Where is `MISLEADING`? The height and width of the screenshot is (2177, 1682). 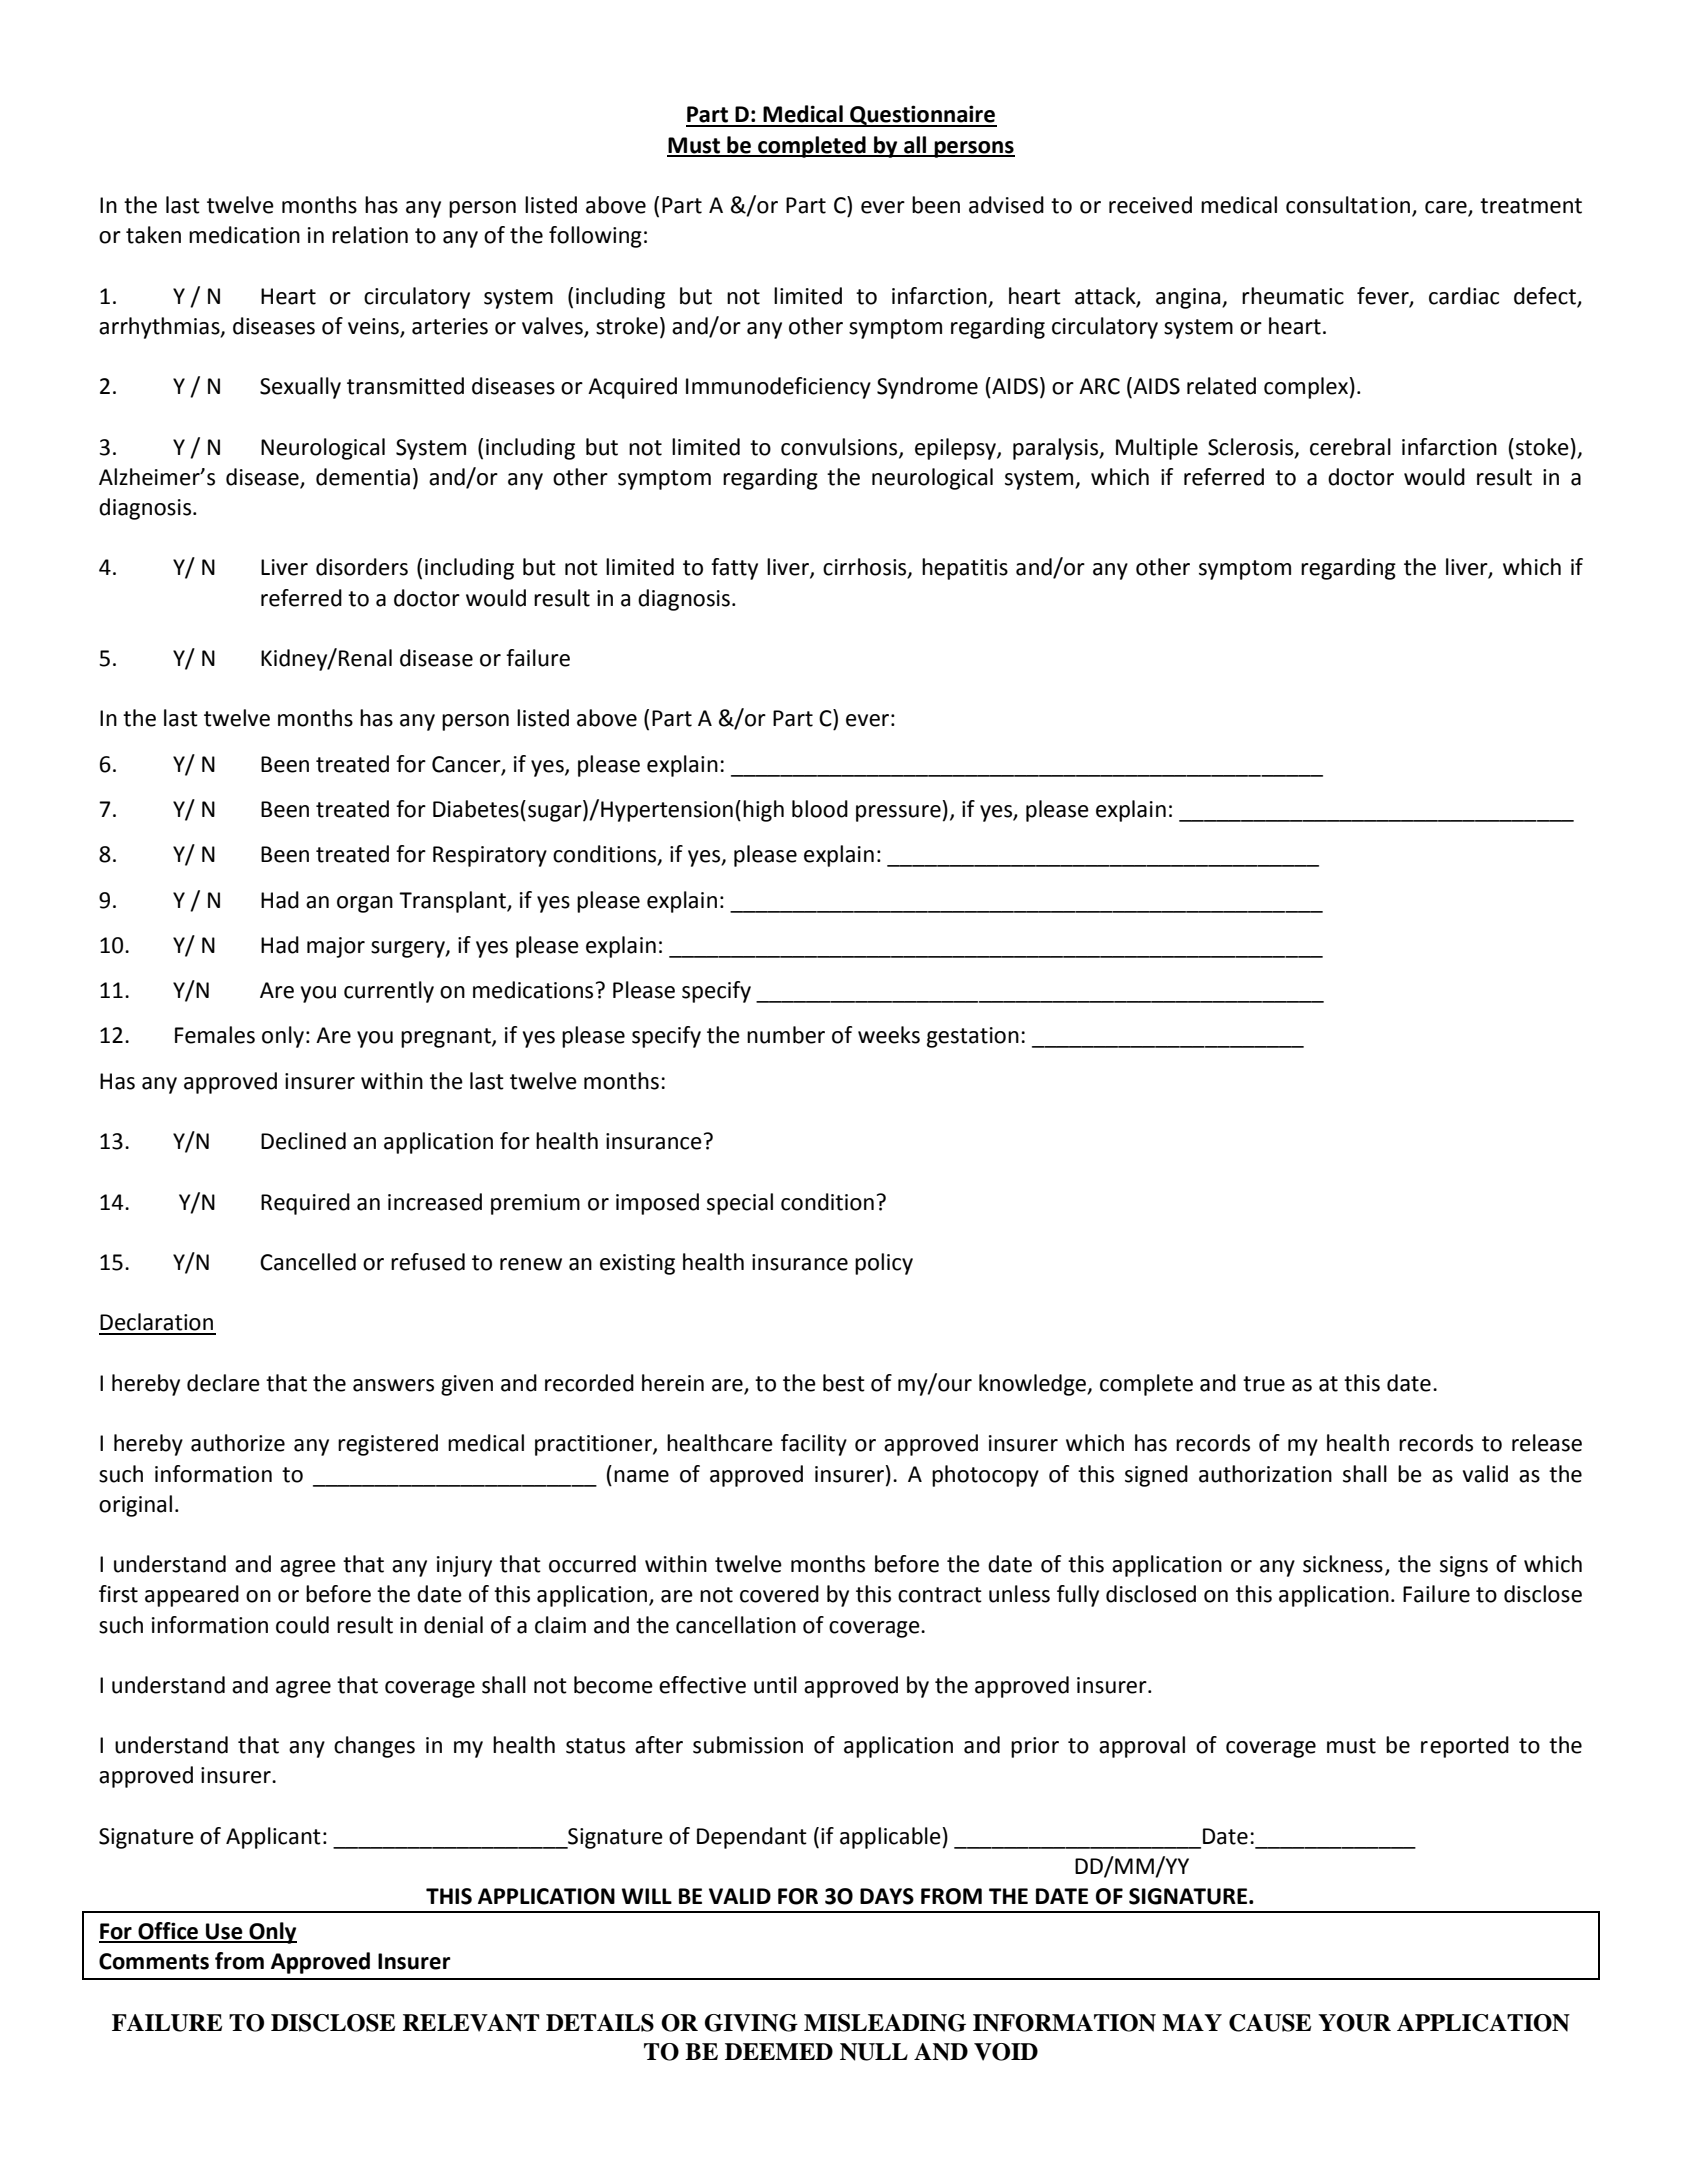
MISLEADING is located at coordinates (885, 2023).
